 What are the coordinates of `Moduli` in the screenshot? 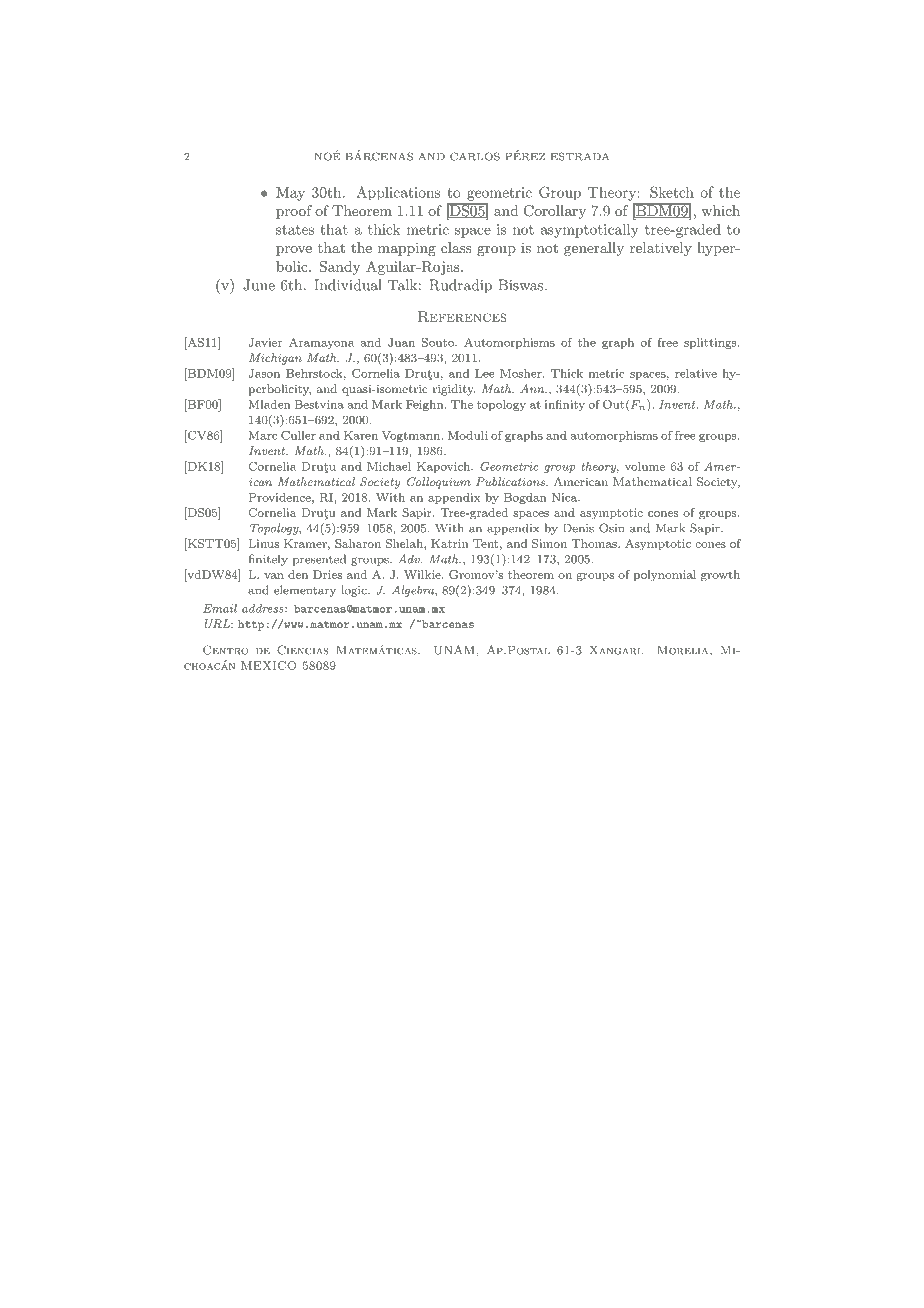 It's located at (468, 435).
